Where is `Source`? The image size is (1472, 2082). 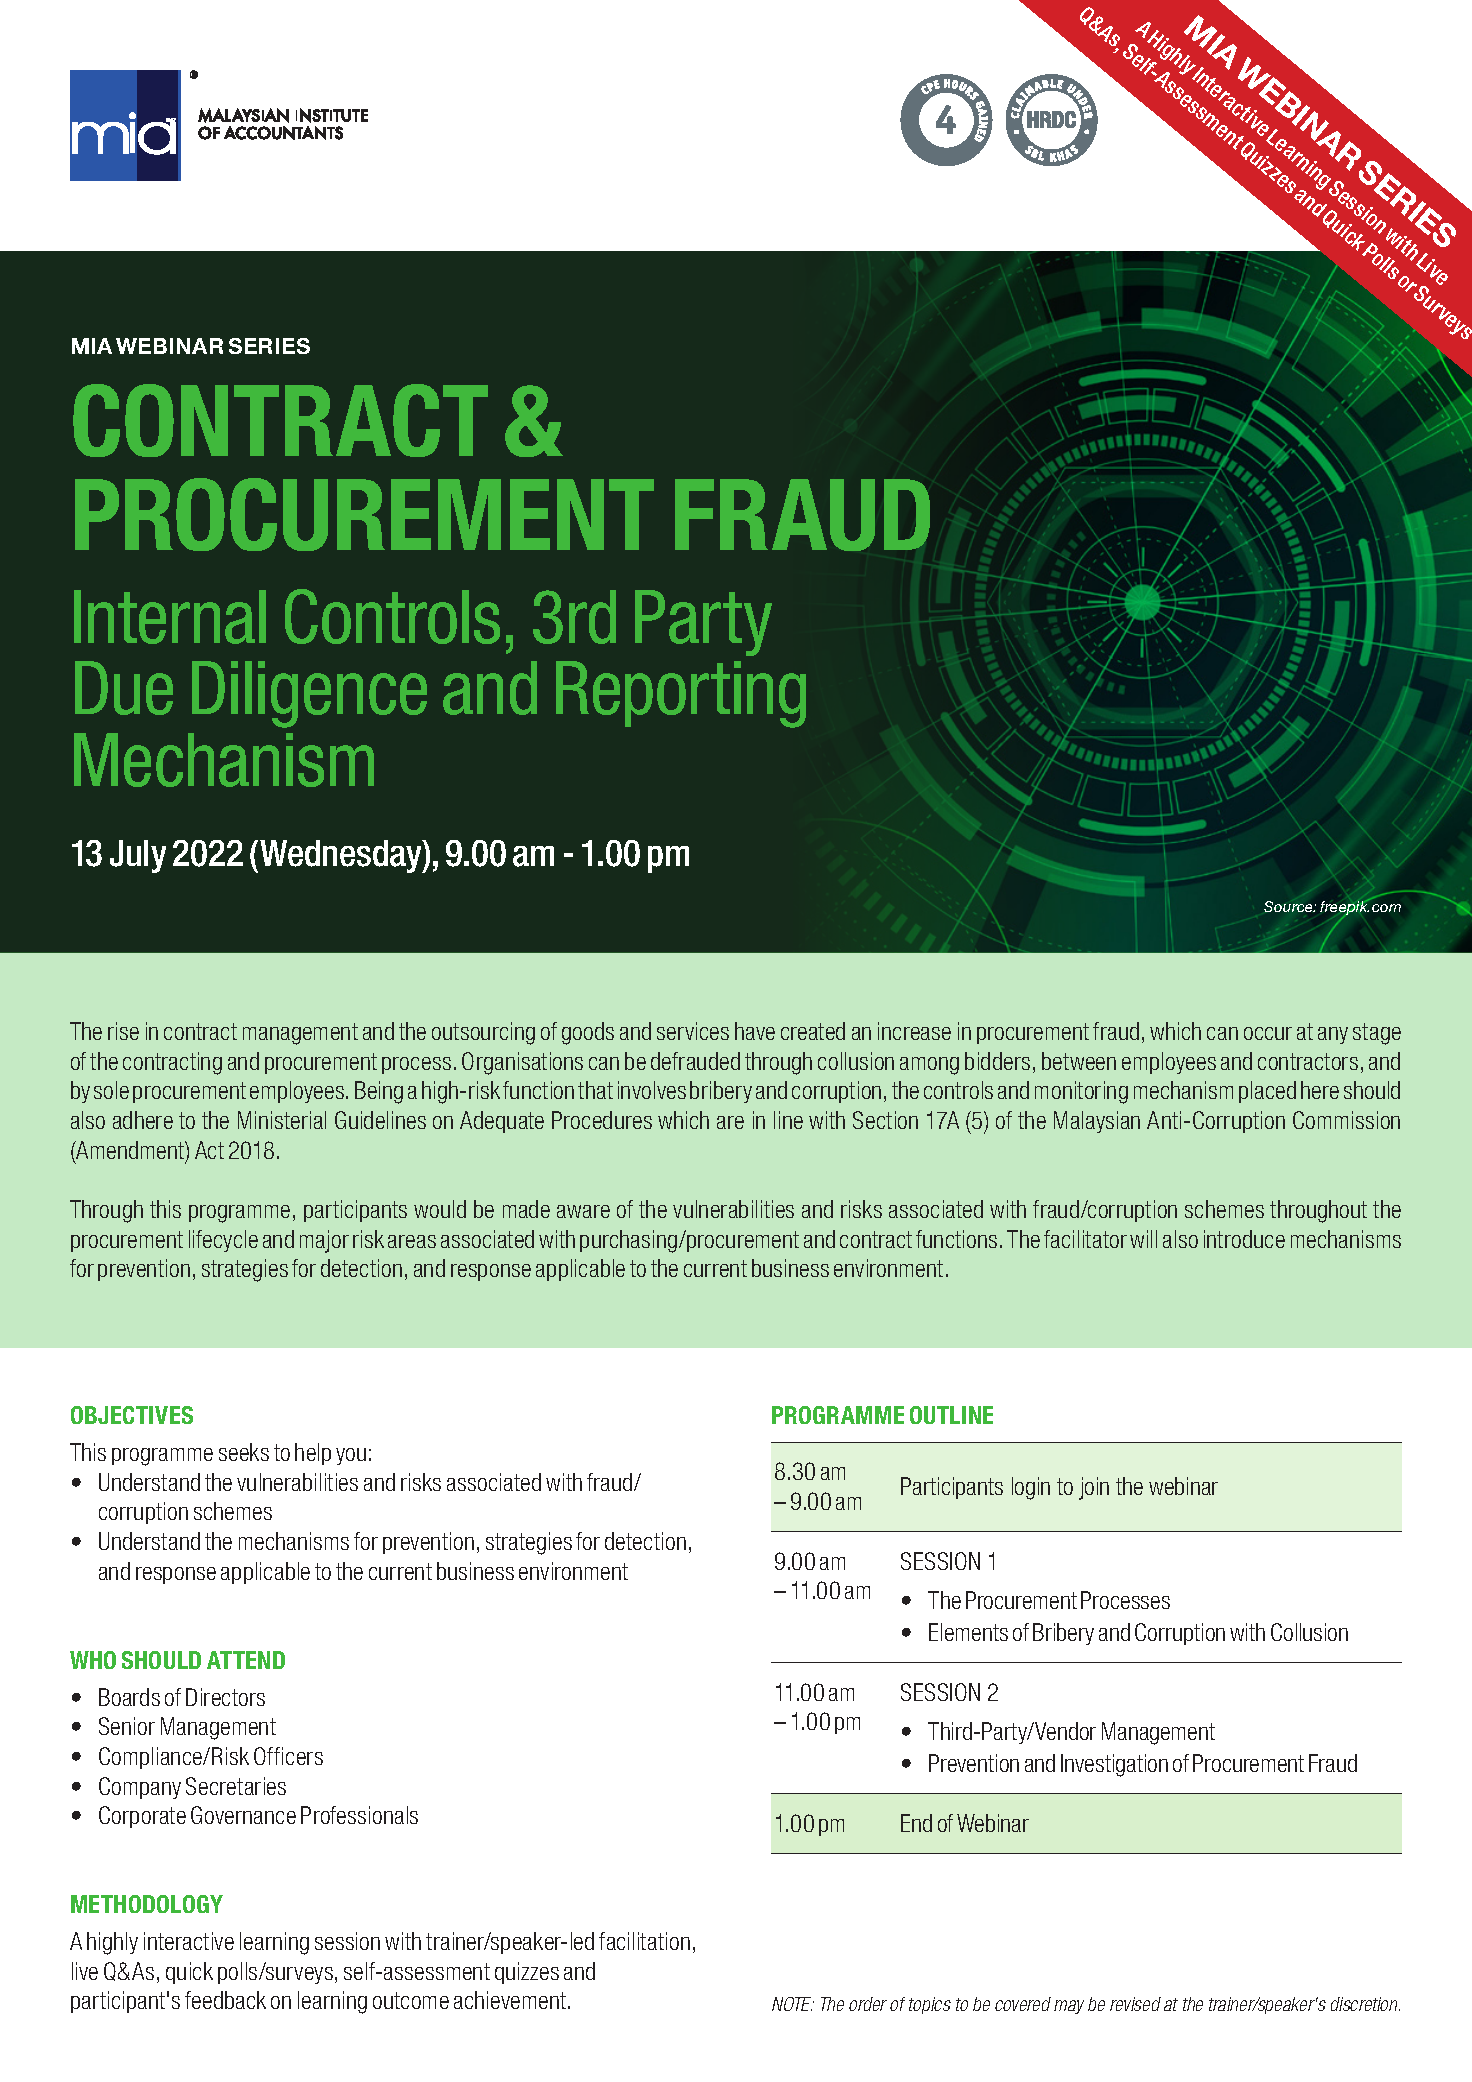
Source is located at coordinates (1290, 906).
